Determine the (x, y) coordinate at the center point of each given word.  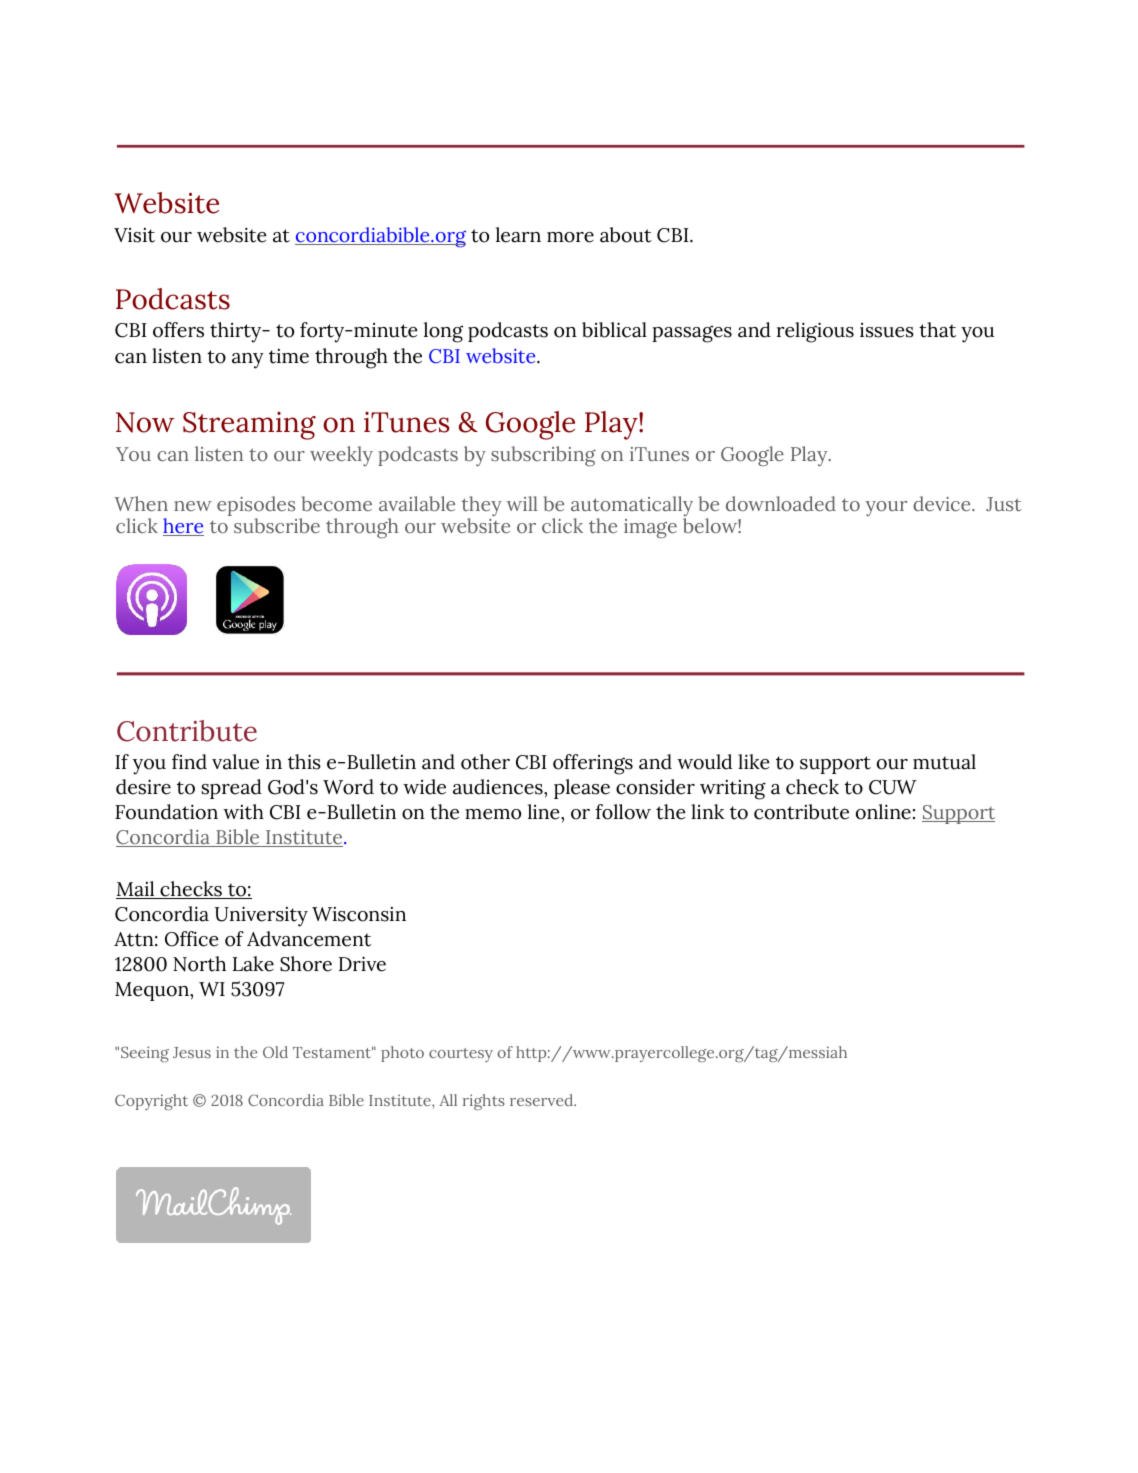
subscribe (277, 526)
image (650, 529)
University (261, 916)
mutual (944, 762)
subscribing (543, 456)
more (570, 237)
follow (623, 812)
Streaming (249, 426)
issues (887, 330)
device (943, 503)
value (235, 762)
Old (275, 1052)
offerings (593, 764)
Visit (134, 235)
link (707, 811)
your (886, 508)
